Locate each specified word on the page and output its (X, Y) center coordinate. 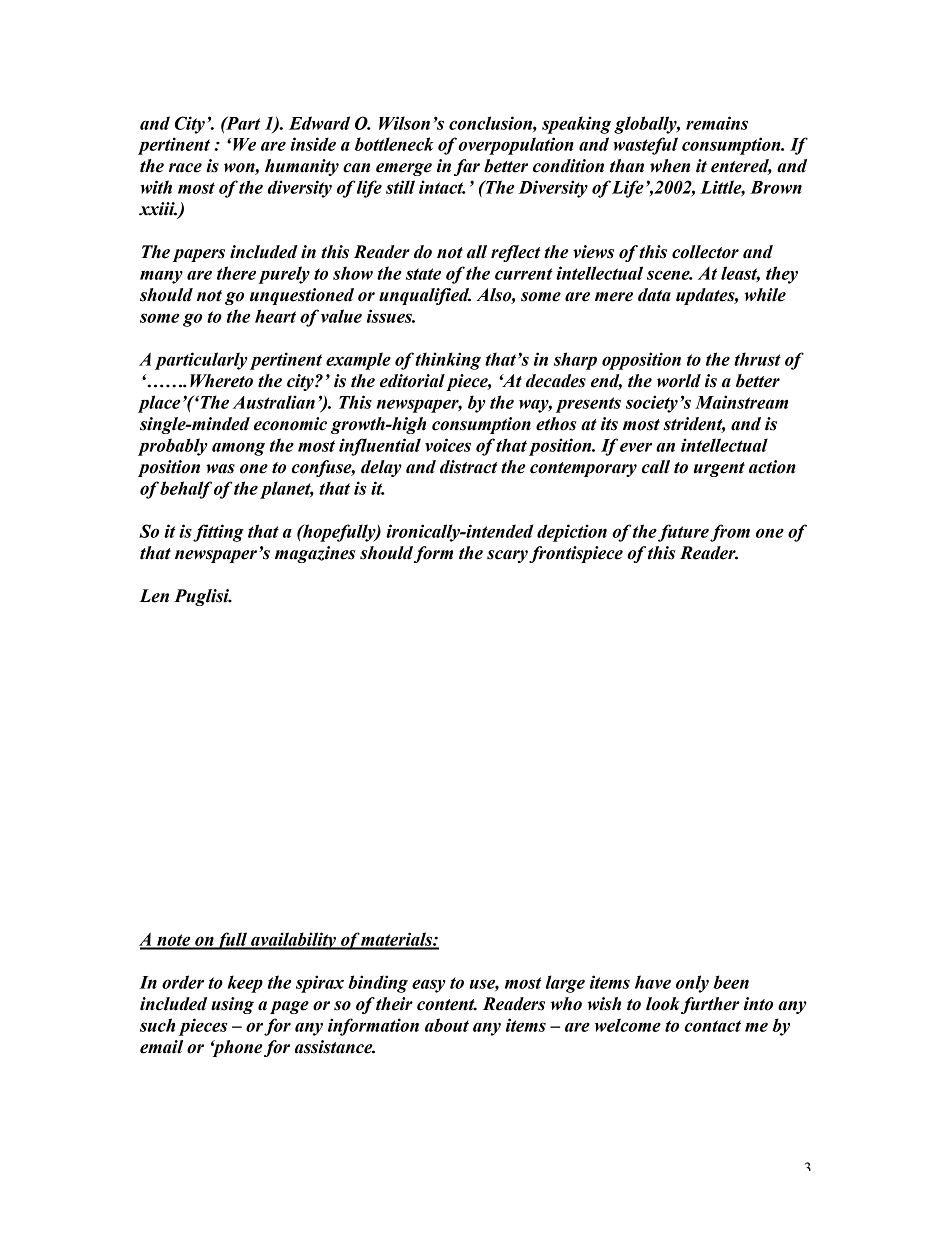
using (232, 1005)
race (185, 168)
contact (713, 1026)
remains (717, 123)
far (467, 167)
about (447, 1025)
